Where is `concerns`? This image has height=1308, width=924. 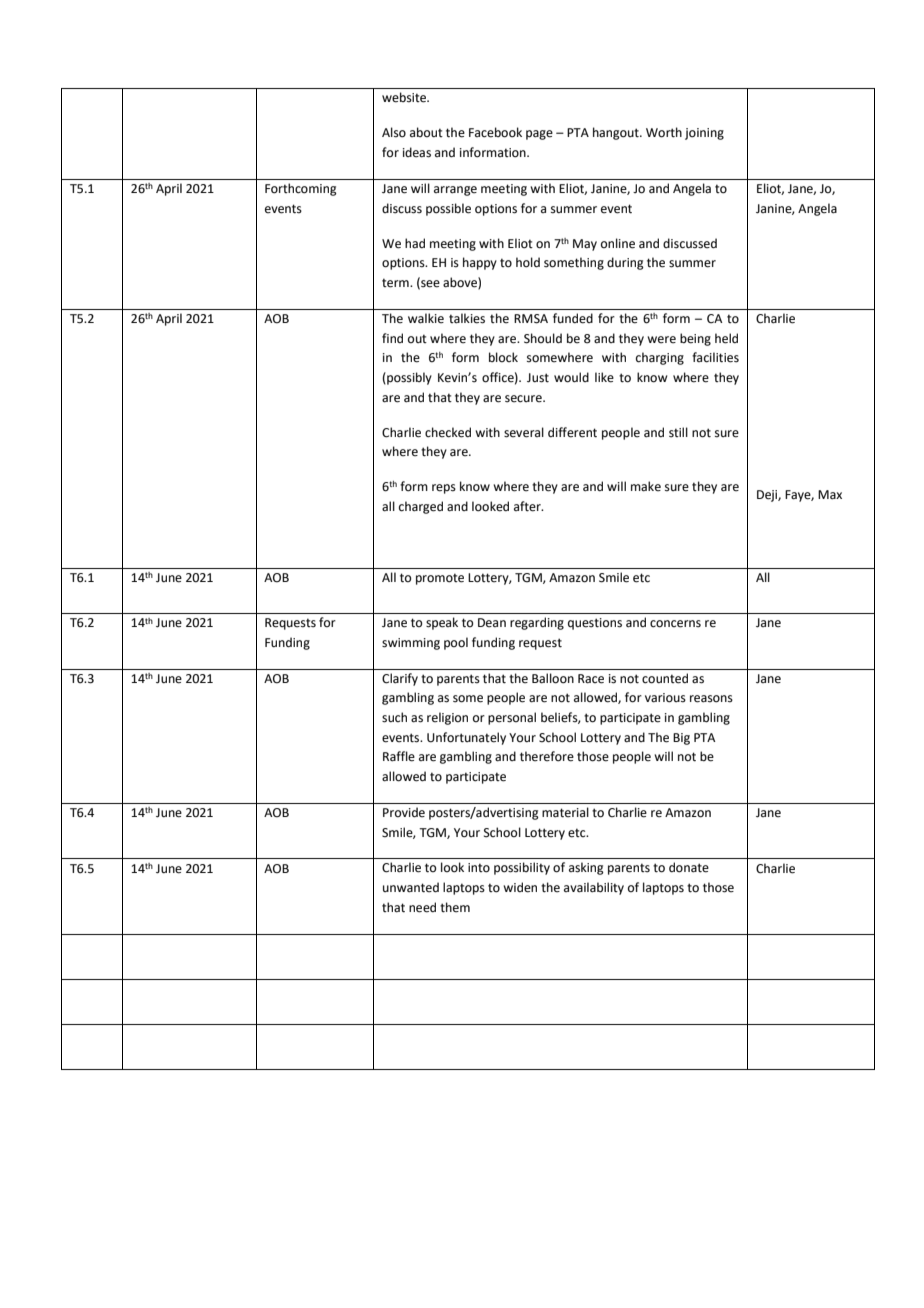 concerns is located at coordinates (675, 624).
